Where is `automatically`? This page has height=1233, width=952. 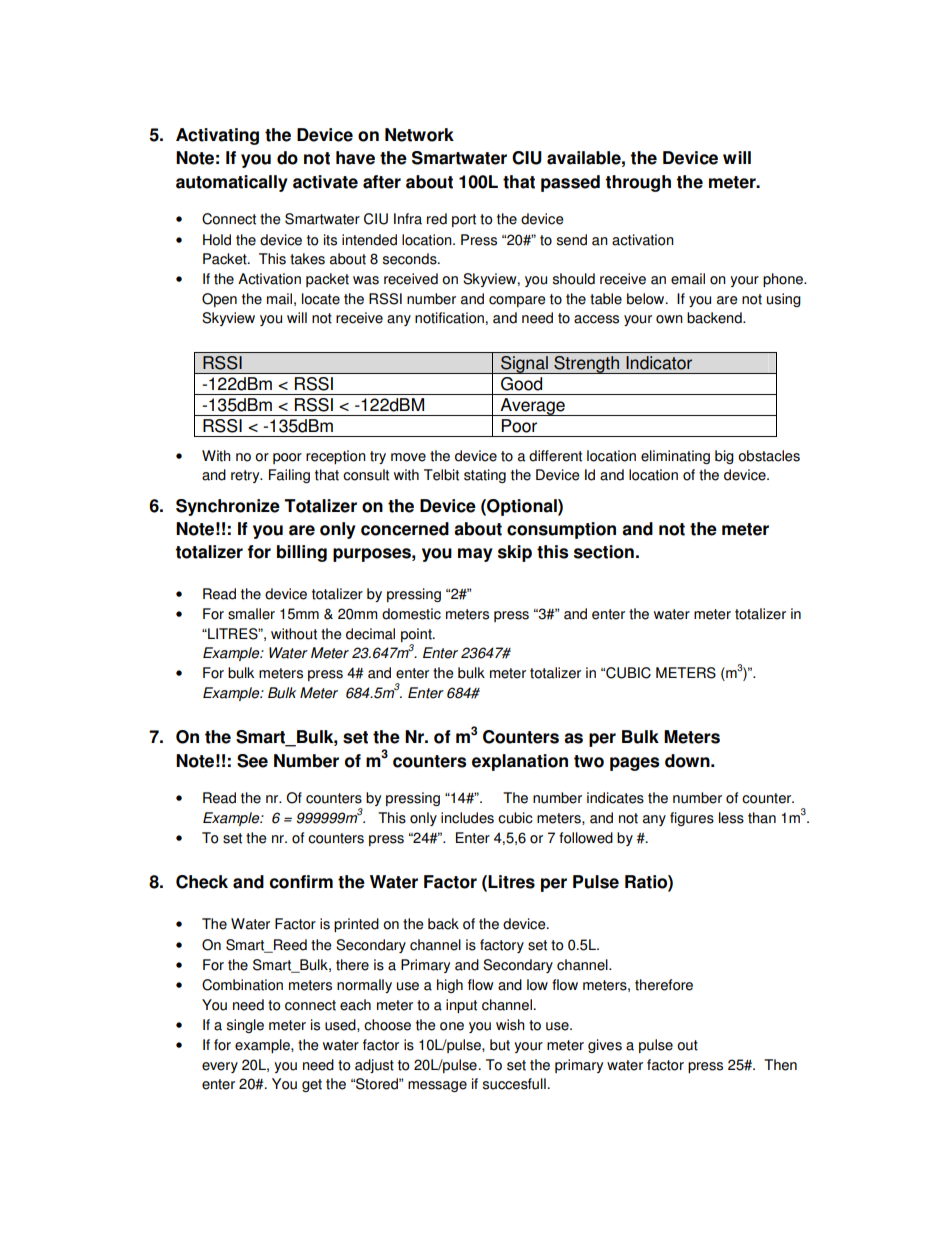
automatically is located at coordinates (232, 183).
